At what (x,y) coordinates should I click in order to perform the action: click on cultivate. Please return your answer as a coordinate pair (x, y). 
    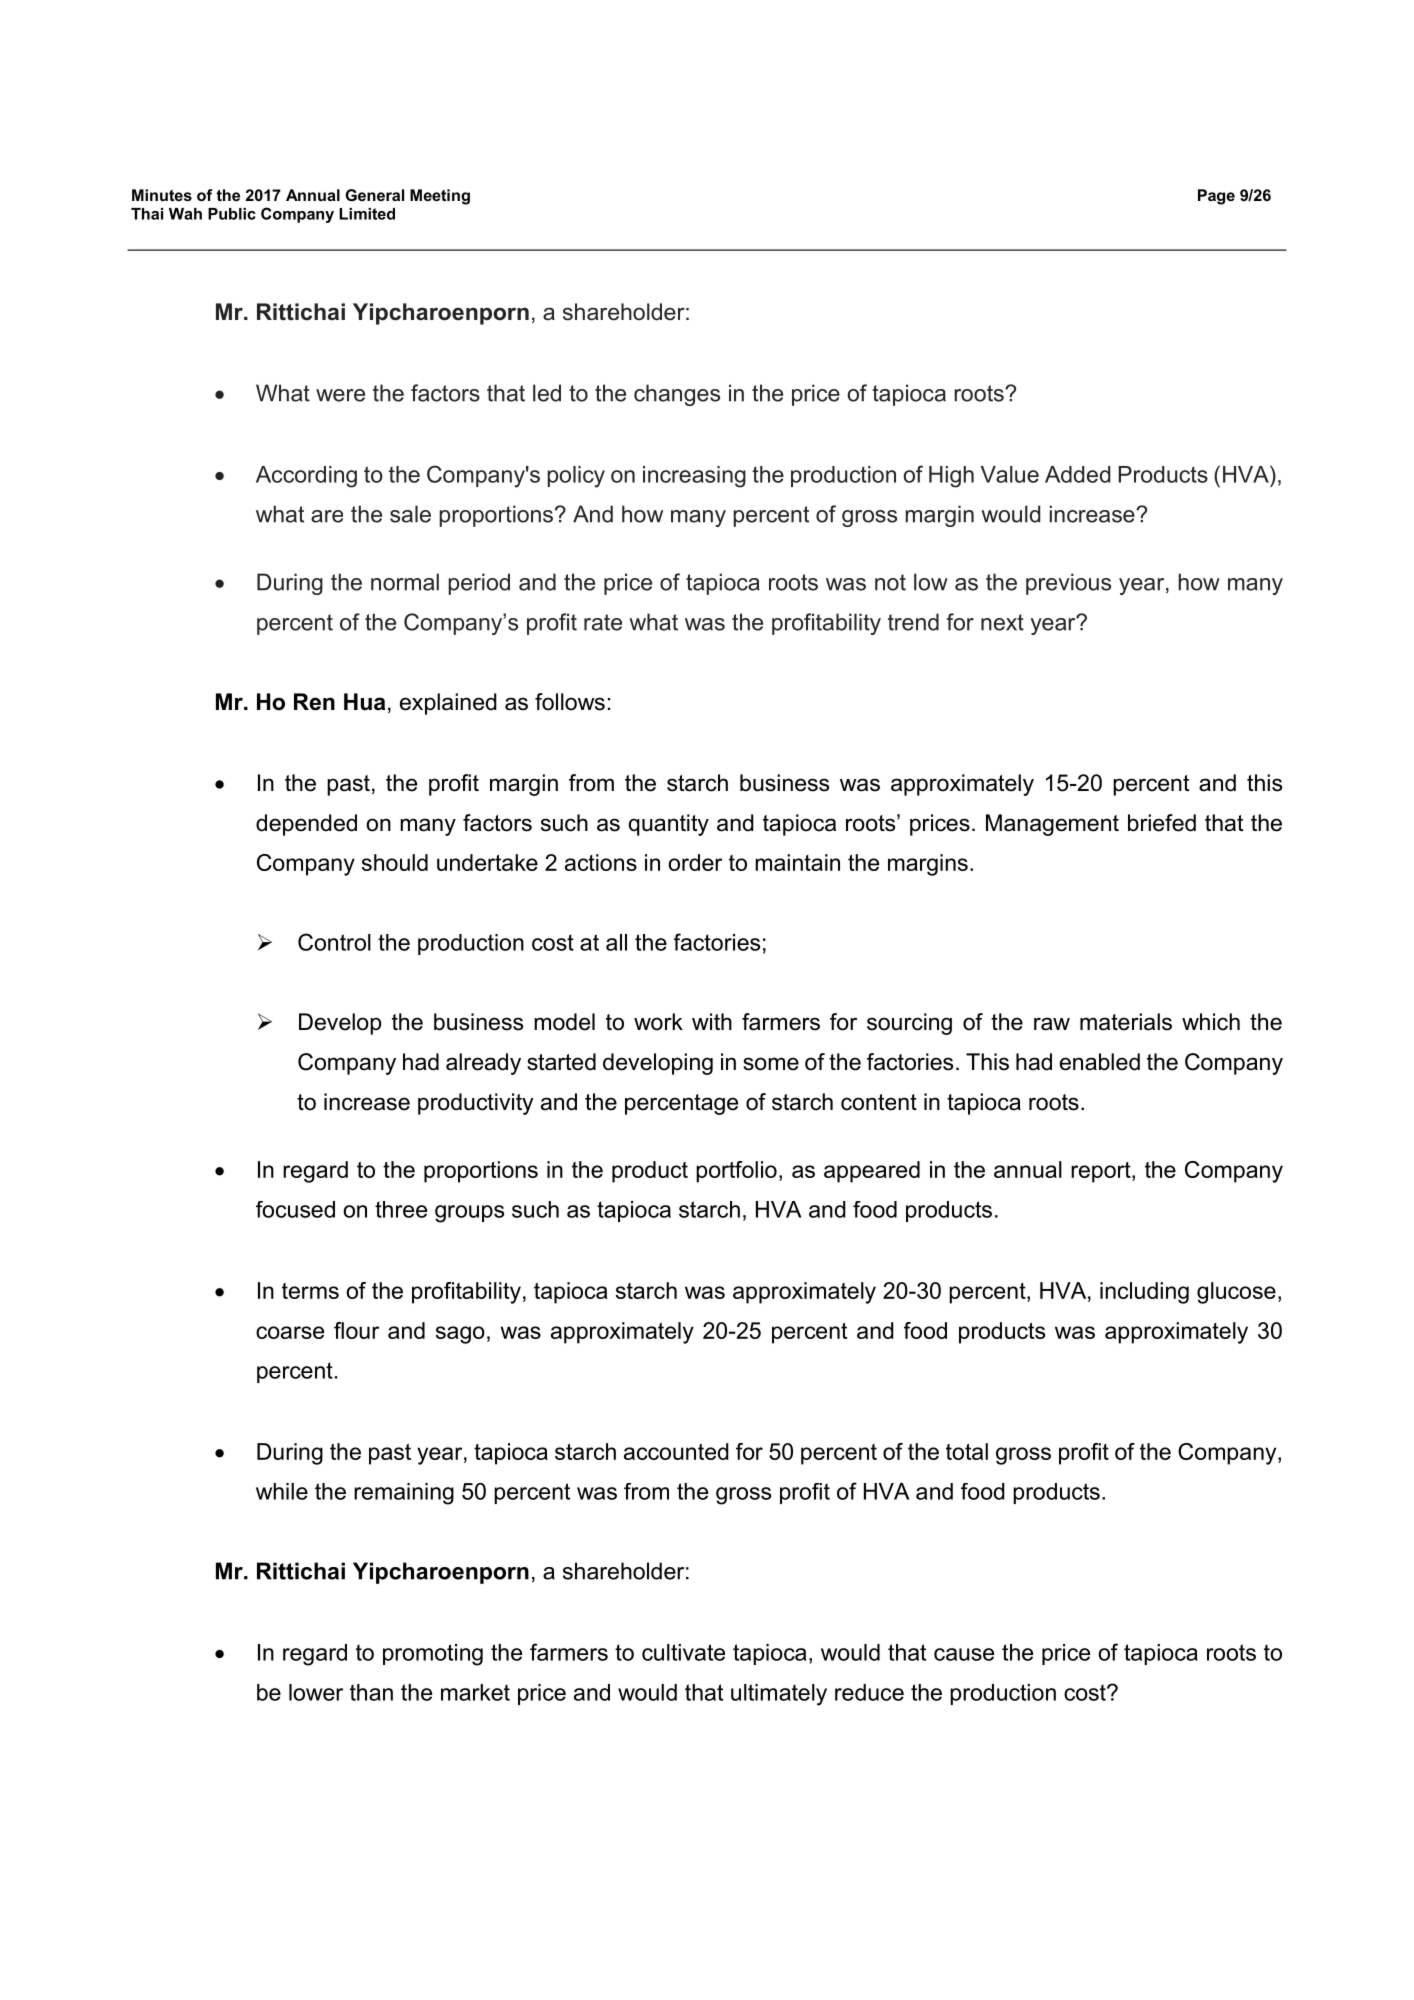
    Looking at the image, I should click on (683, 1652).
